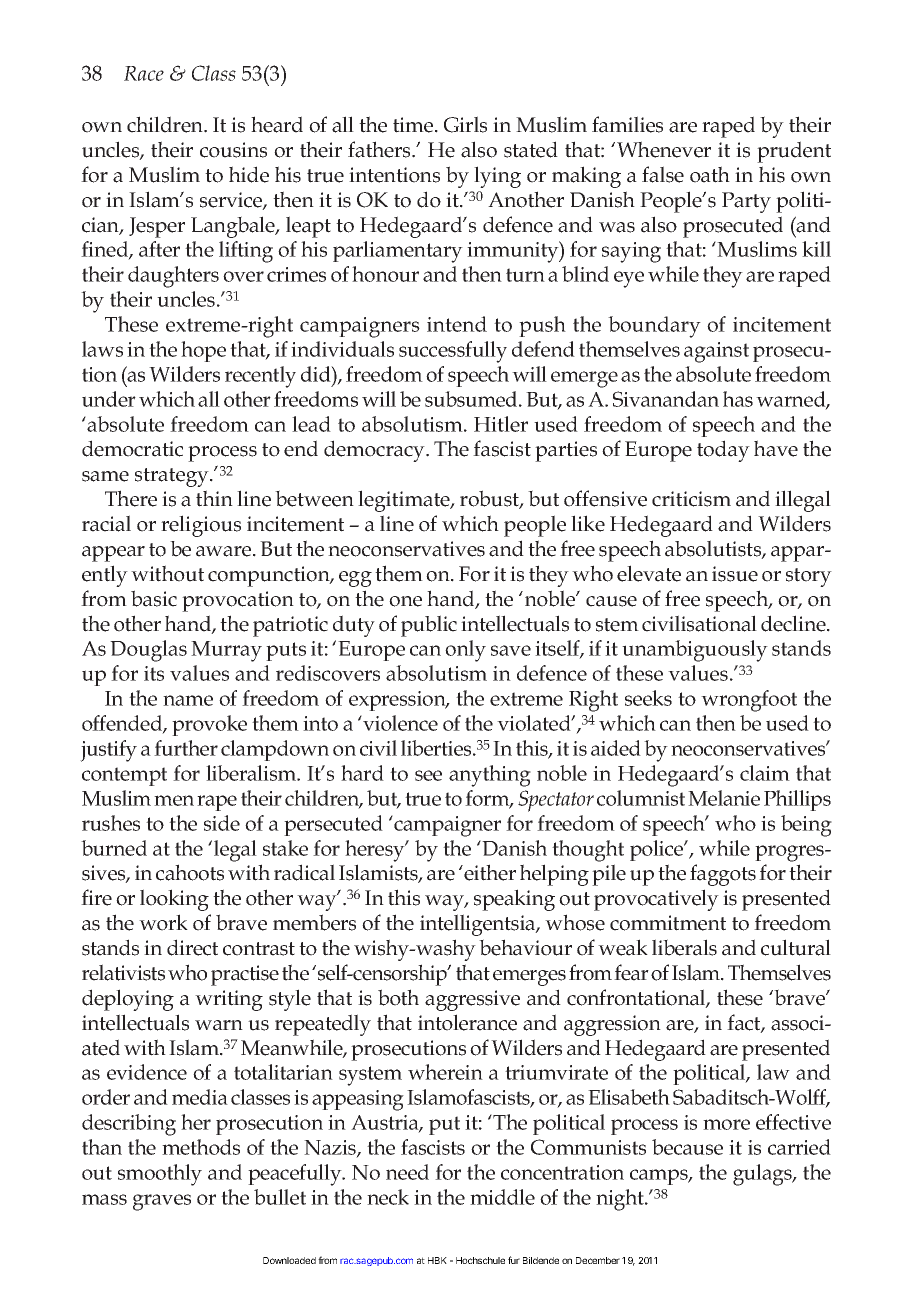 Image resolution: width=924 pixels, height=1316 pixels. Describe the element at coordinates (144, 73) in the screenshot. I see `Race` at that location.
